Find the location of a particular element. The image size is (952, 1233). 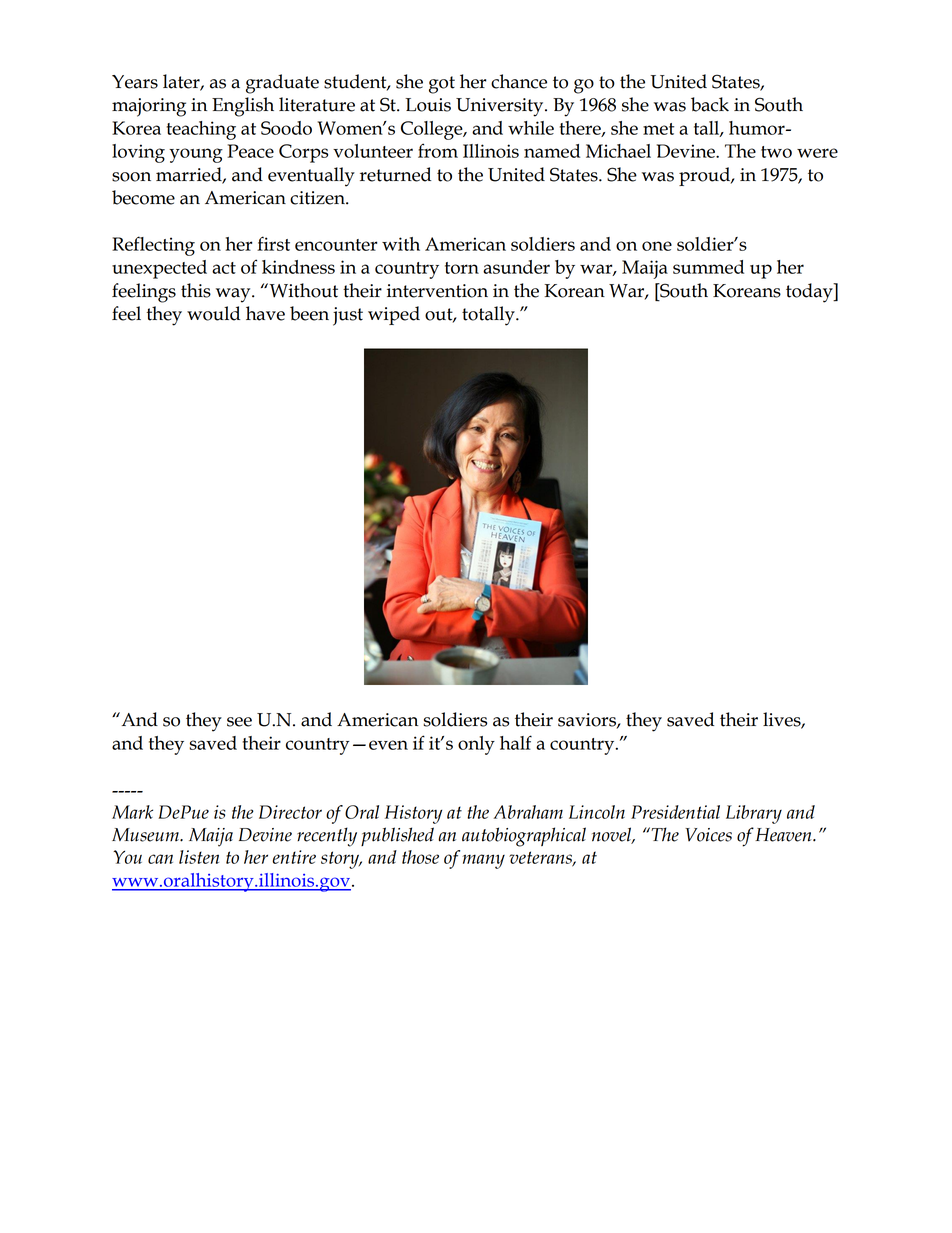

act is located at coordinates (224, 268).
